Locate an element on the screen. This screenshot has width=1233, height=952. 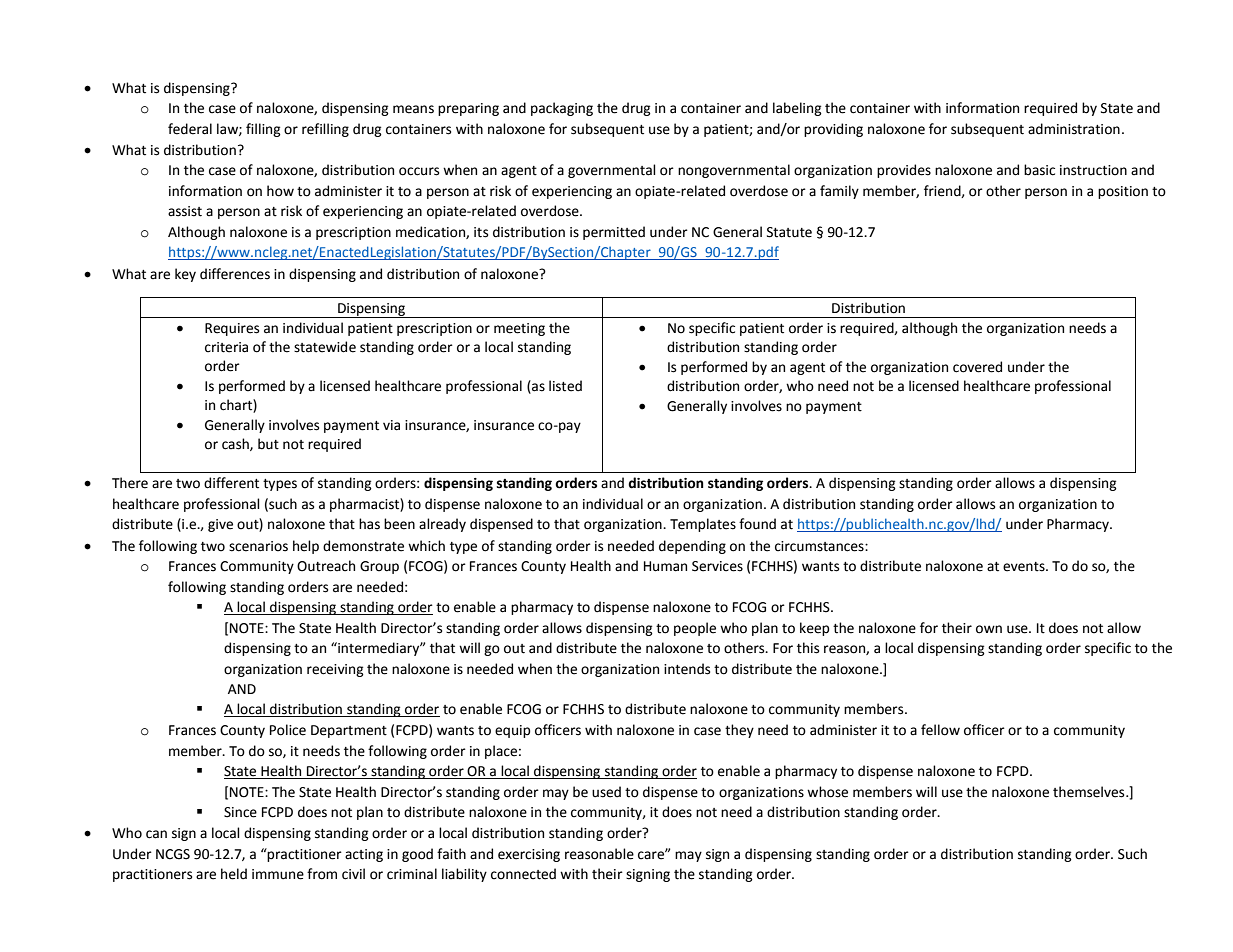
covered is located at coordinates (977, 367).
